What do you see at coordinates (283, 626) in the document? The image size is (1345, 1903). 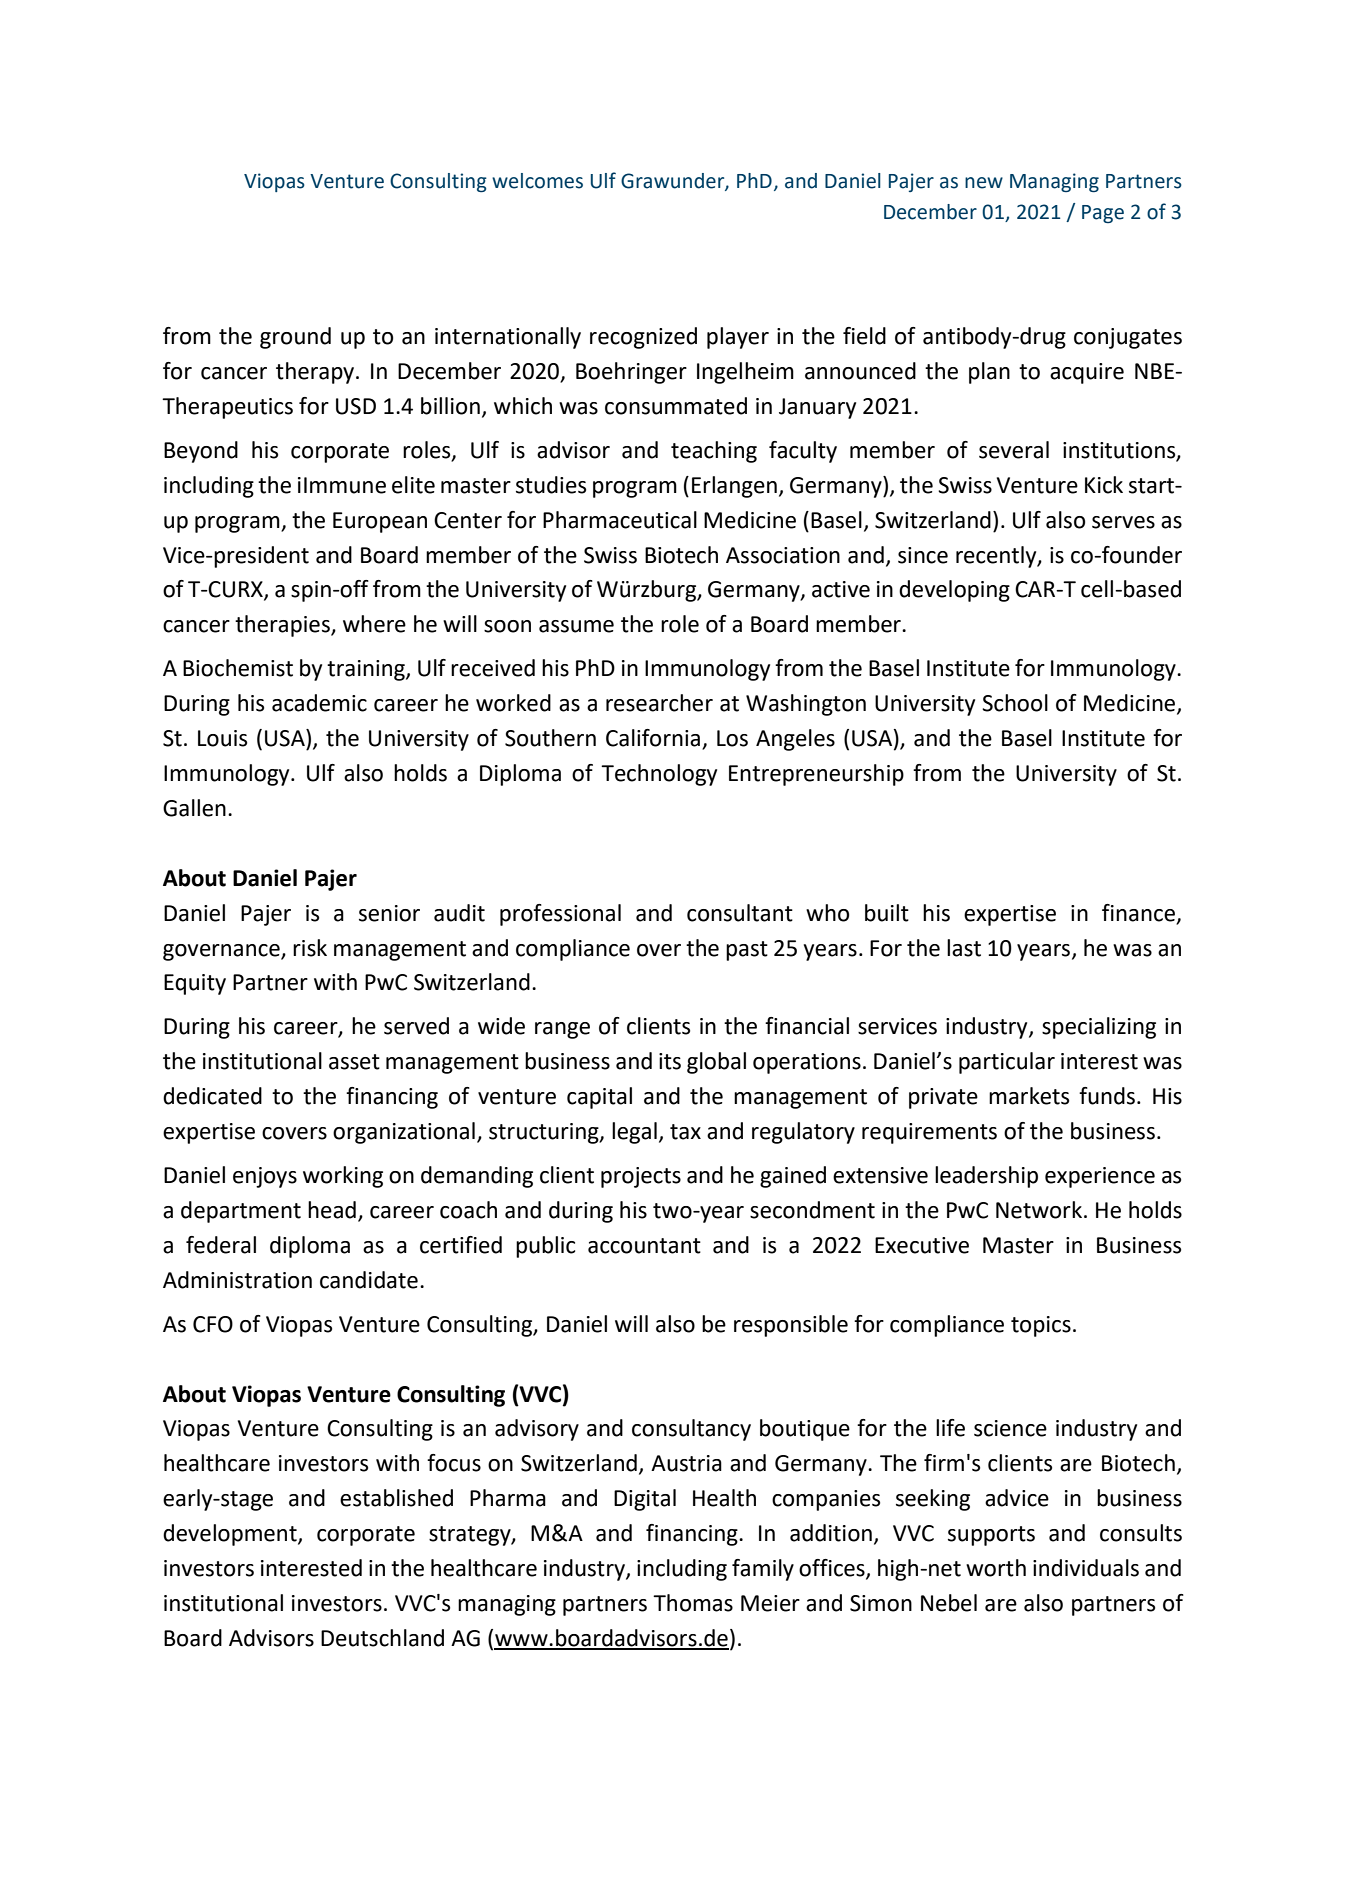 I see `therapies` at bounding box center [283, 626].
